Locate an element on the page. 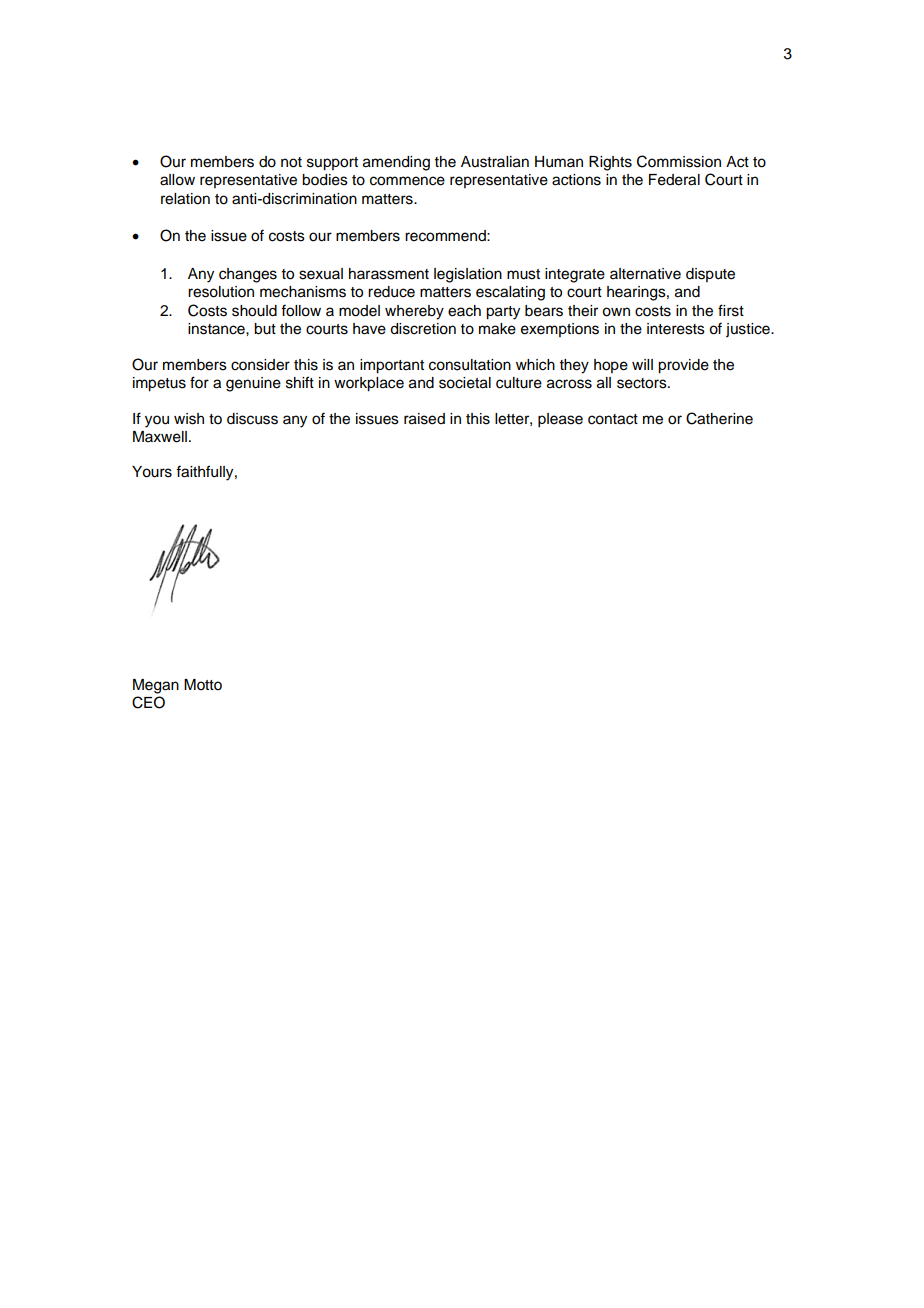 Image resolution: width=924 pixels, height=1308 pixels. resolution is located at coordinates (221, 292).
